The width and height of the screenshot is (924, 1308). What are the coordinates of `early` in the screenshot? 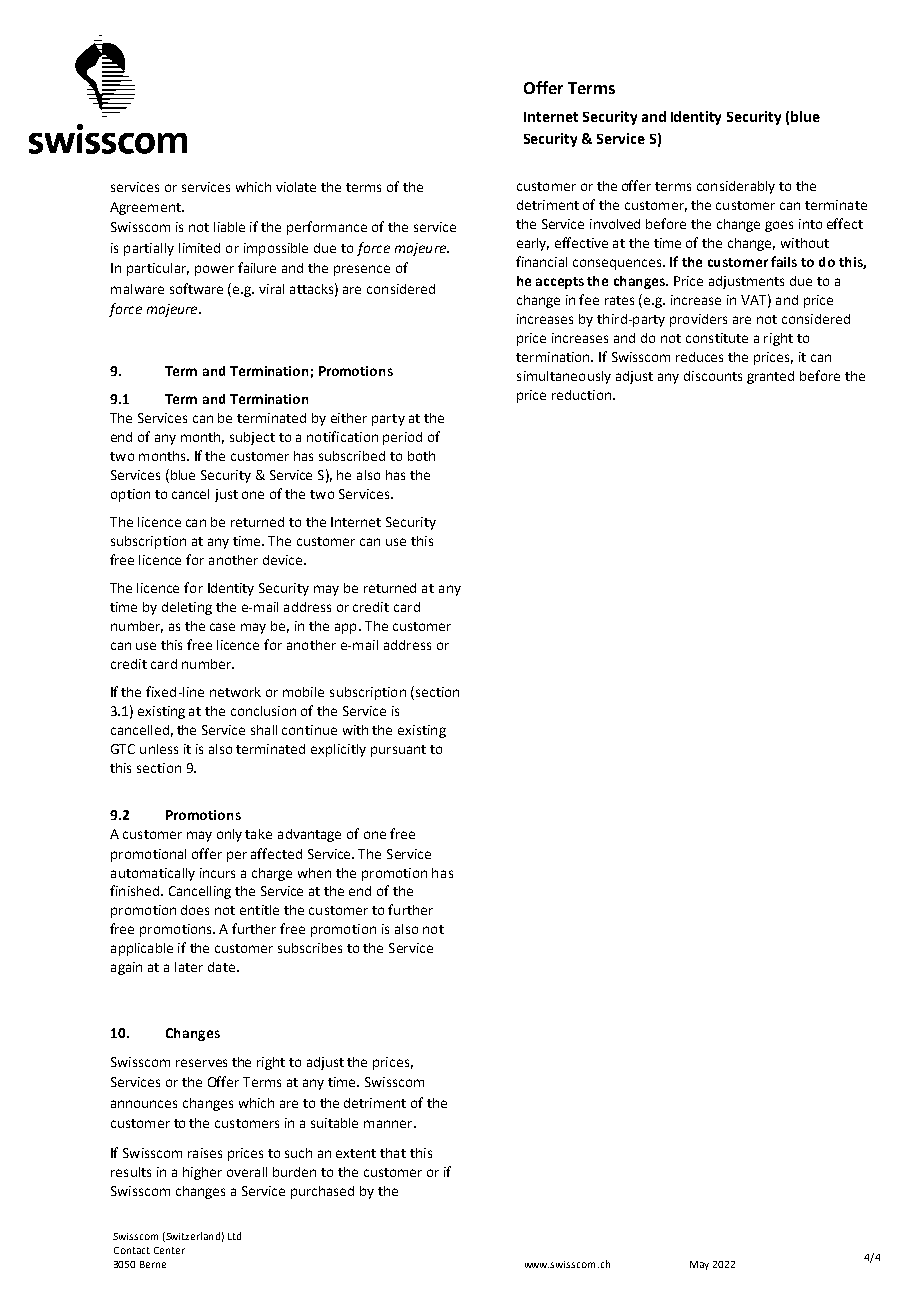 It's located at (533, 244).
